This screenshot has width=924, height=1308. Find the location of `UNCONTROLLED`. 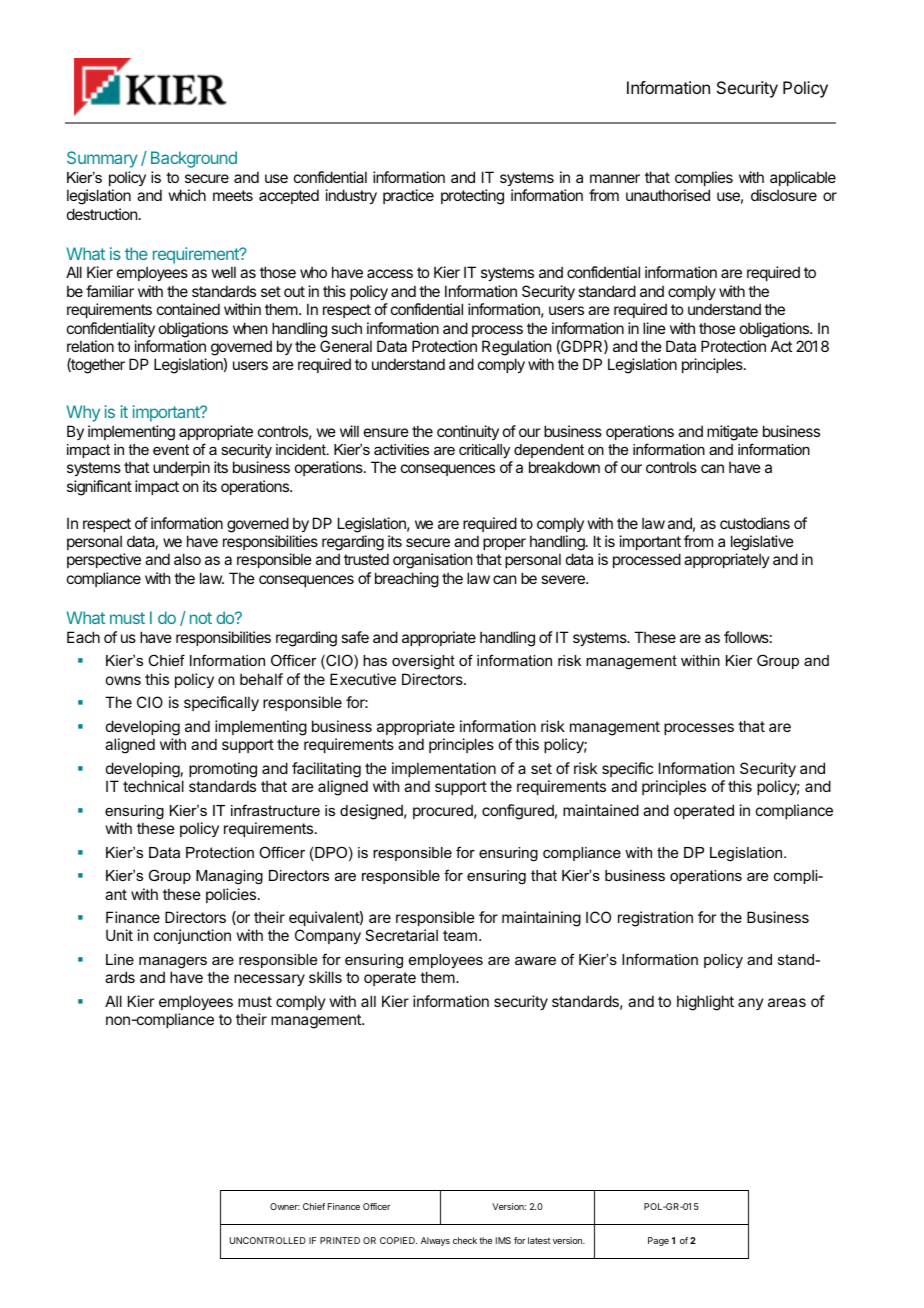

UNCONTROLLED is located at coordinates (268, 1240).
